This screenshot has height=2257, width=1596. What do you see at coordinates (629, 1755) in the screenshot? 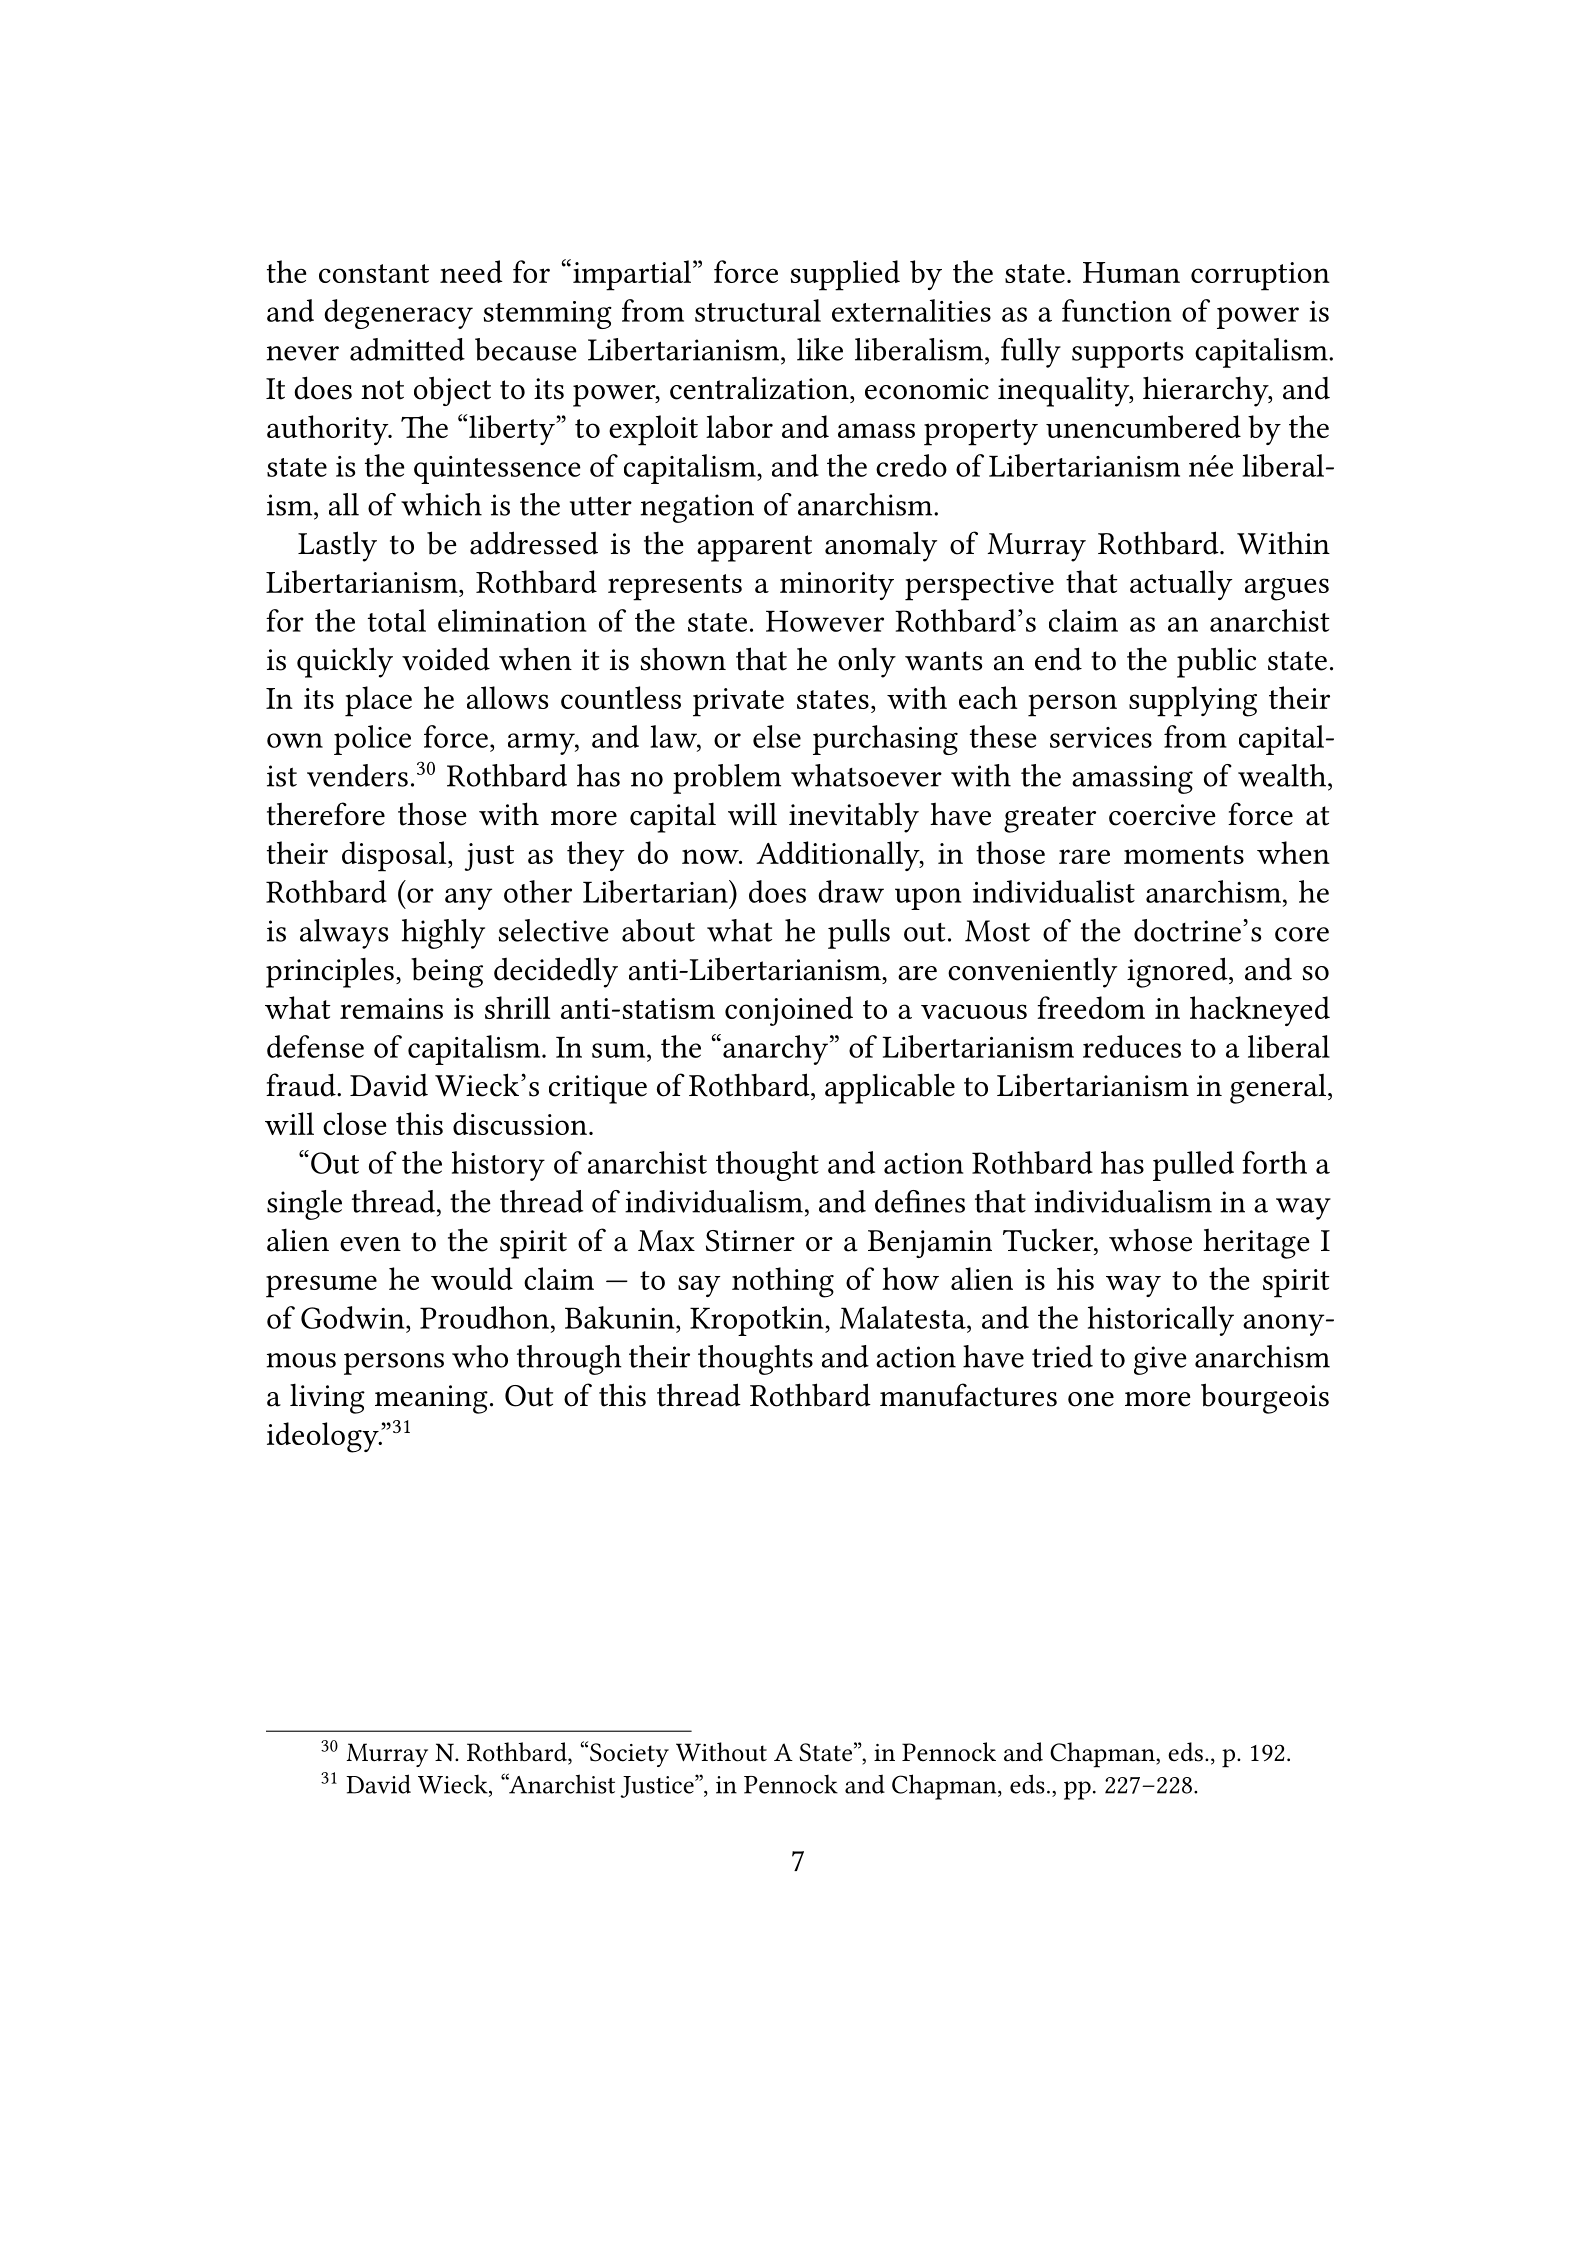
I see `Society` at bounding box center [629, 1755].
